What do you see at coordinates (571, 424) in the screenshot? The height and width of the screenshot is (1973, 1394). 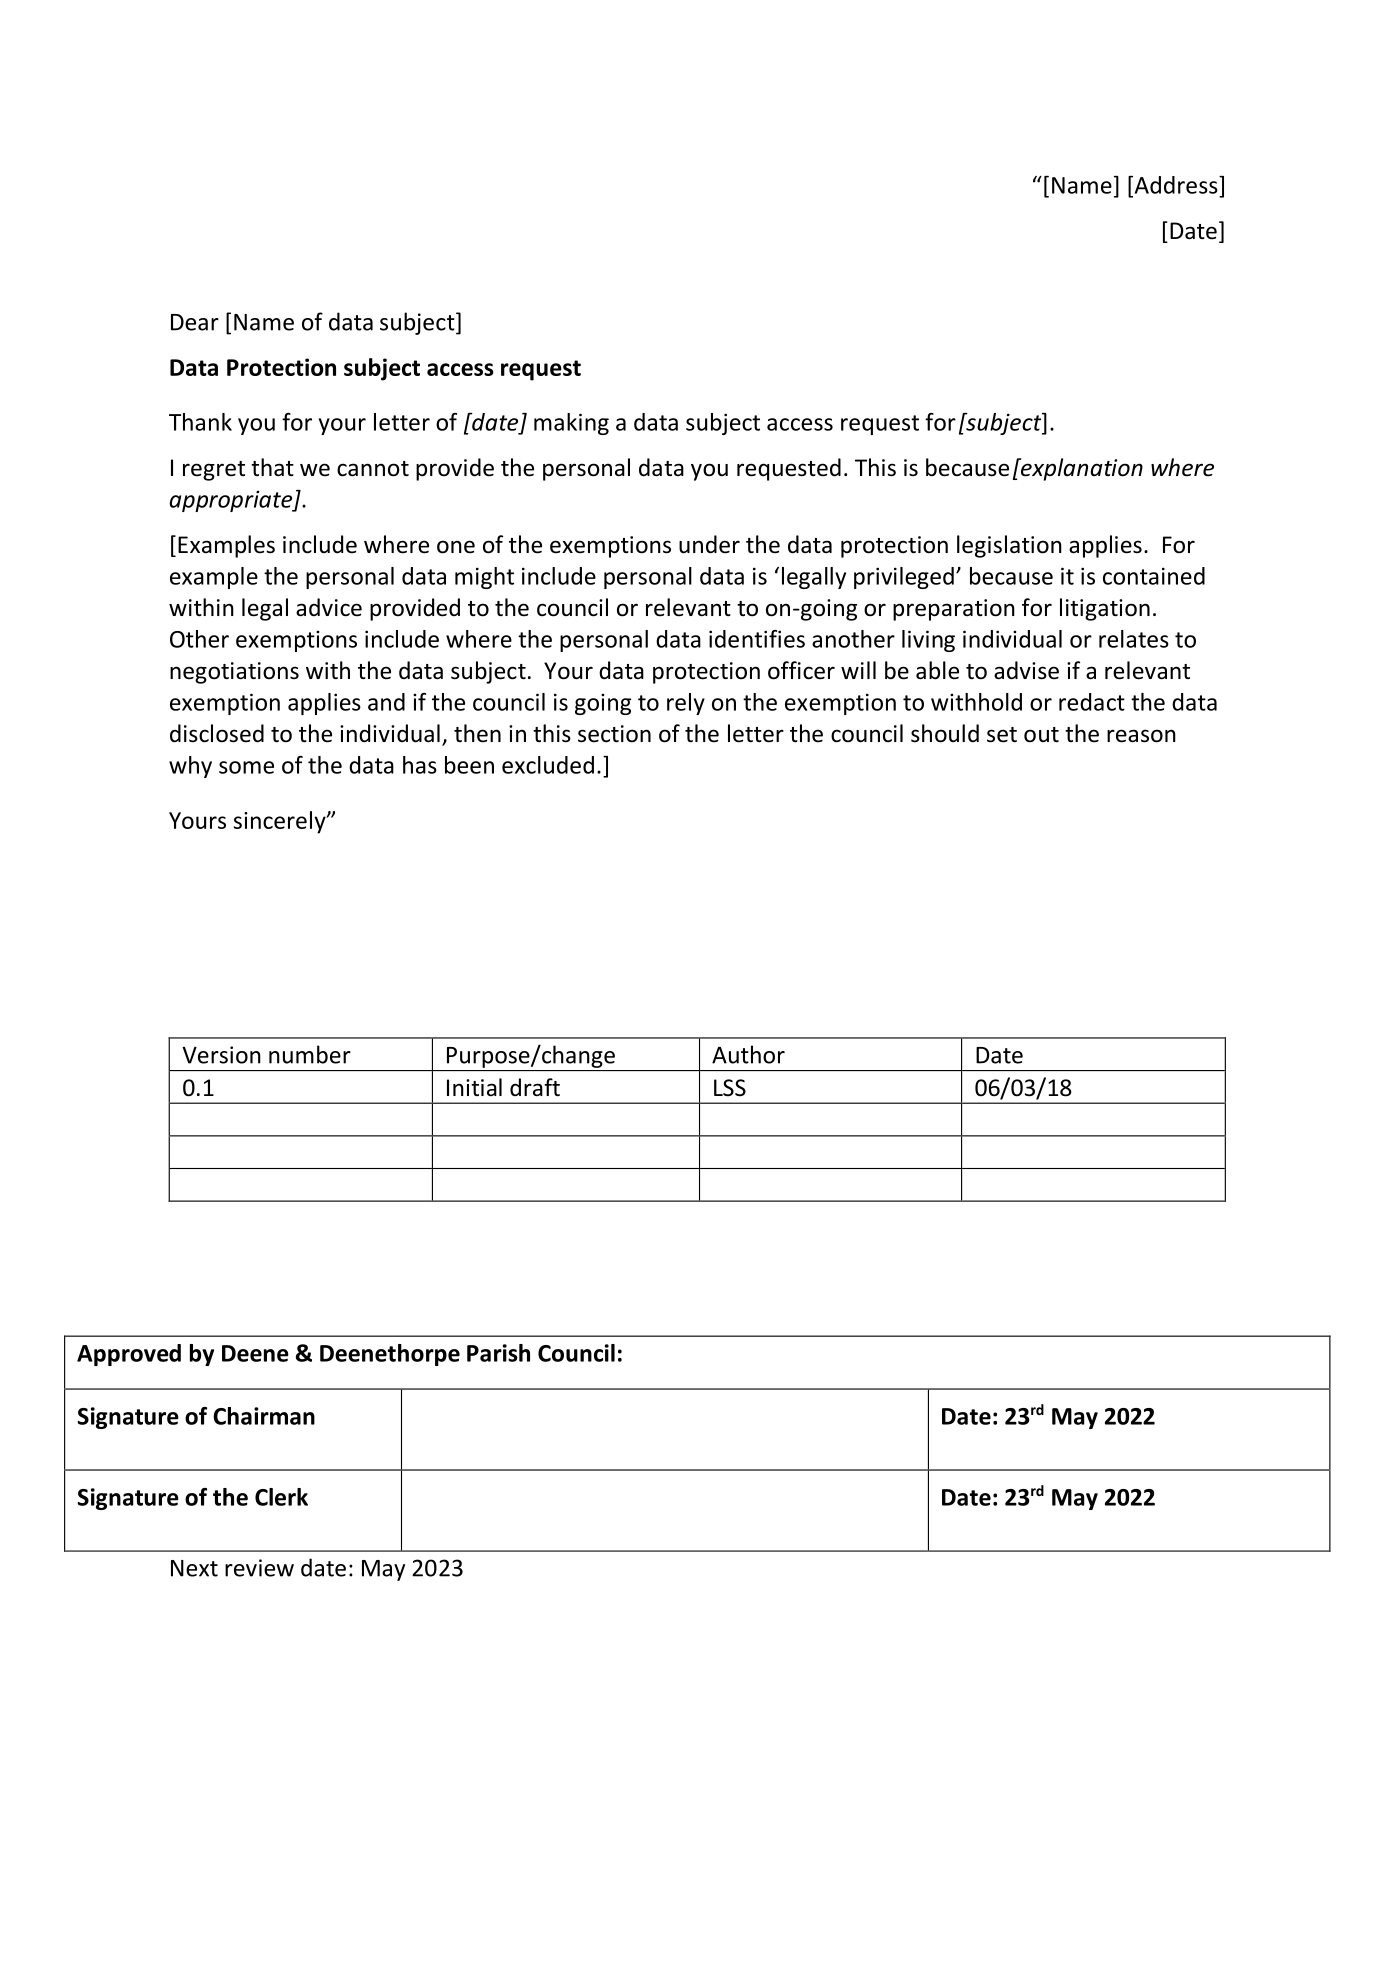 I see `making` at bounding box center [571, 424].
